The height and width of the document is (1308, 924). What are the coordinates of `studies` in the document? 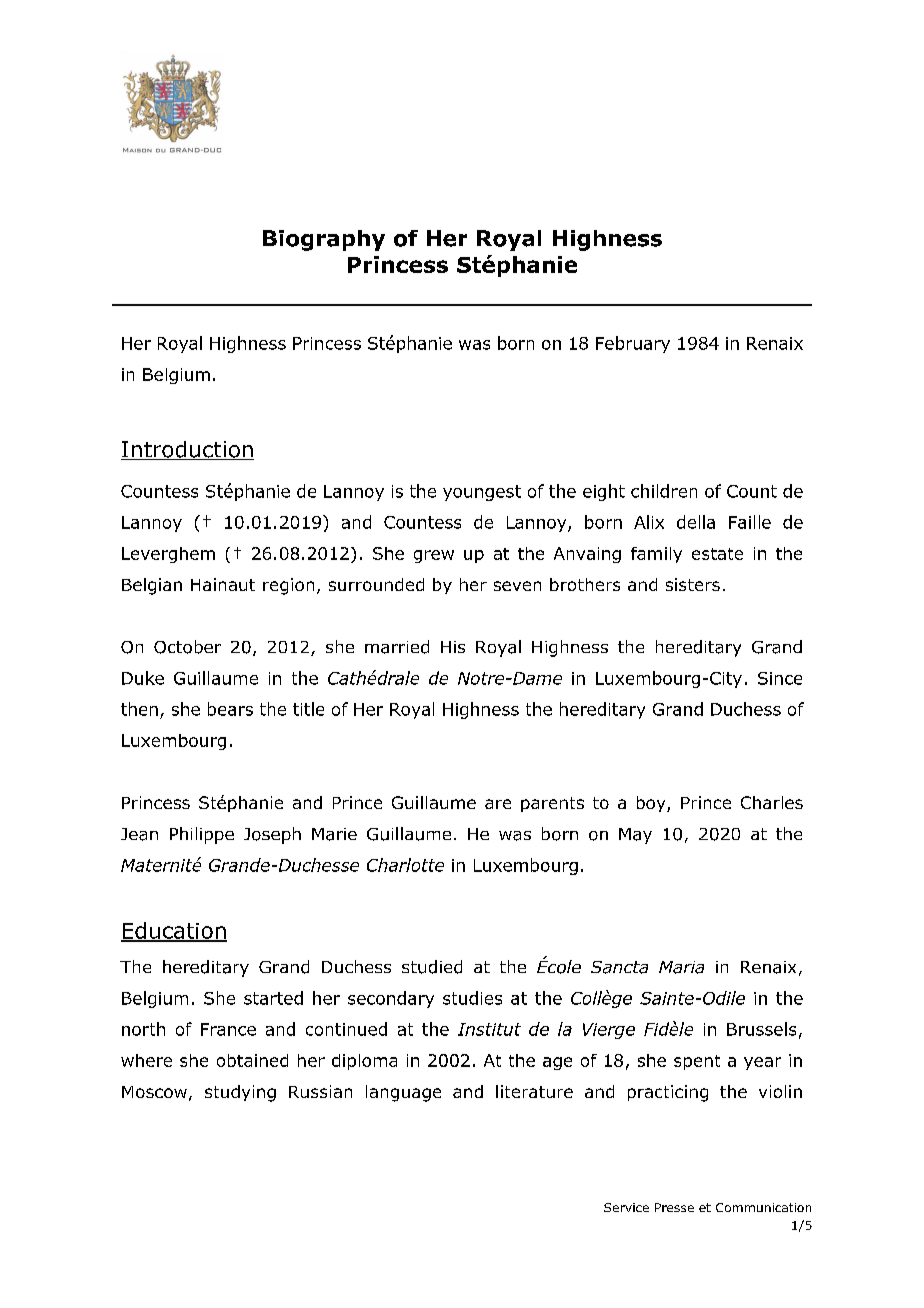 It's located at (472, 998).
